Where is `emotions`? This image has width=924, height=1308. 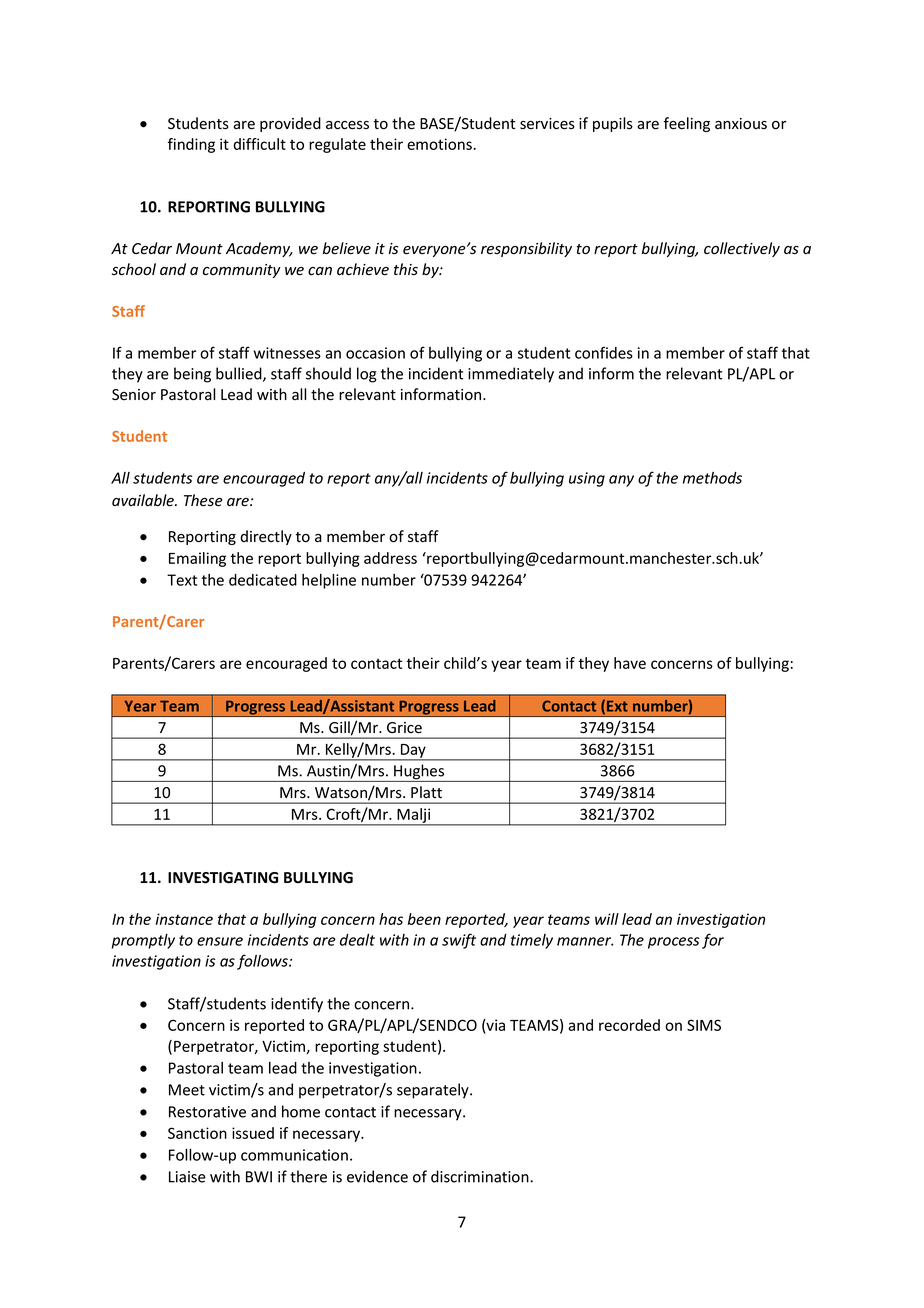
emotions is located at coordinates (440, 144).
